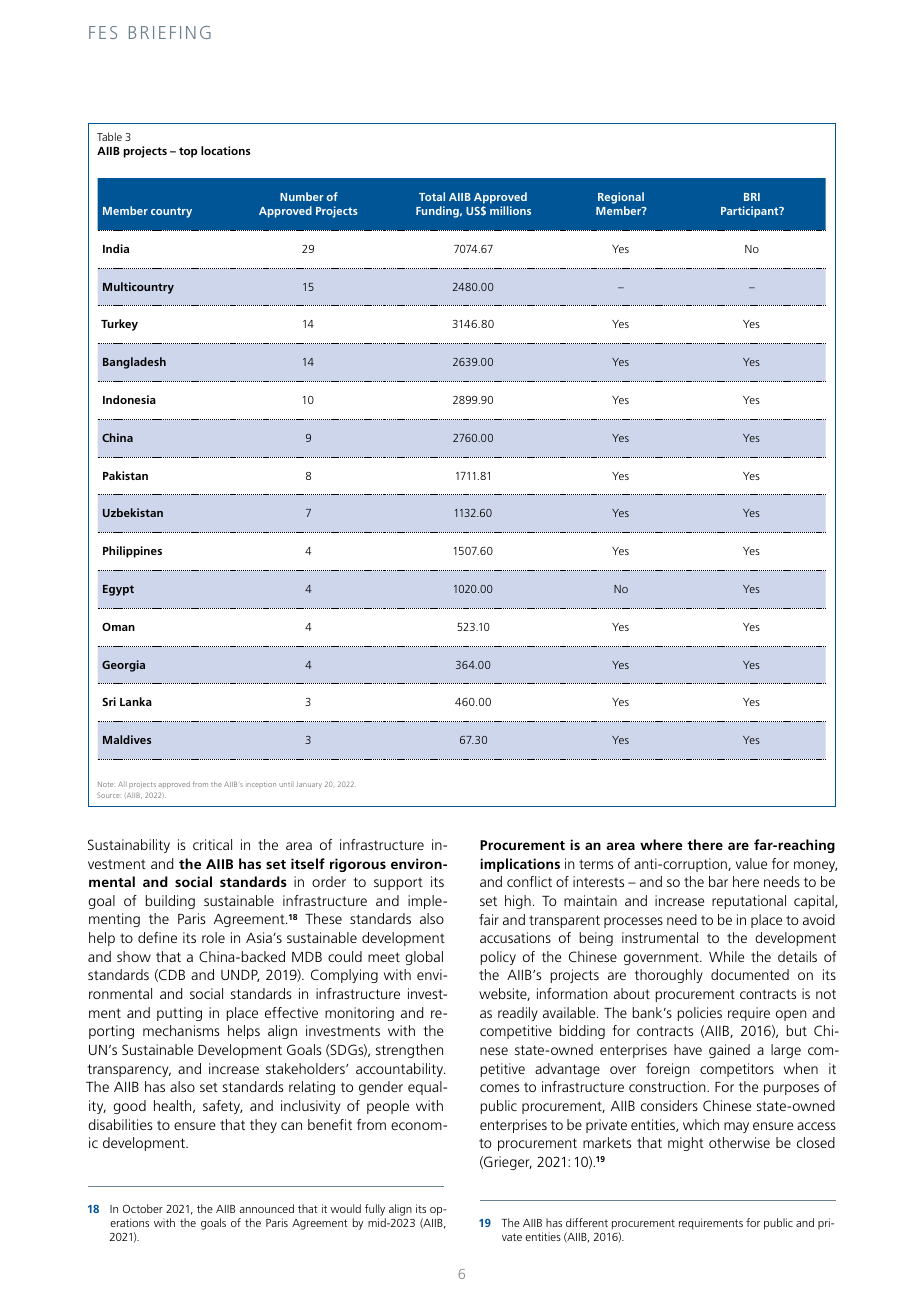  I want to click on Pakistan, so click(125, 475).
